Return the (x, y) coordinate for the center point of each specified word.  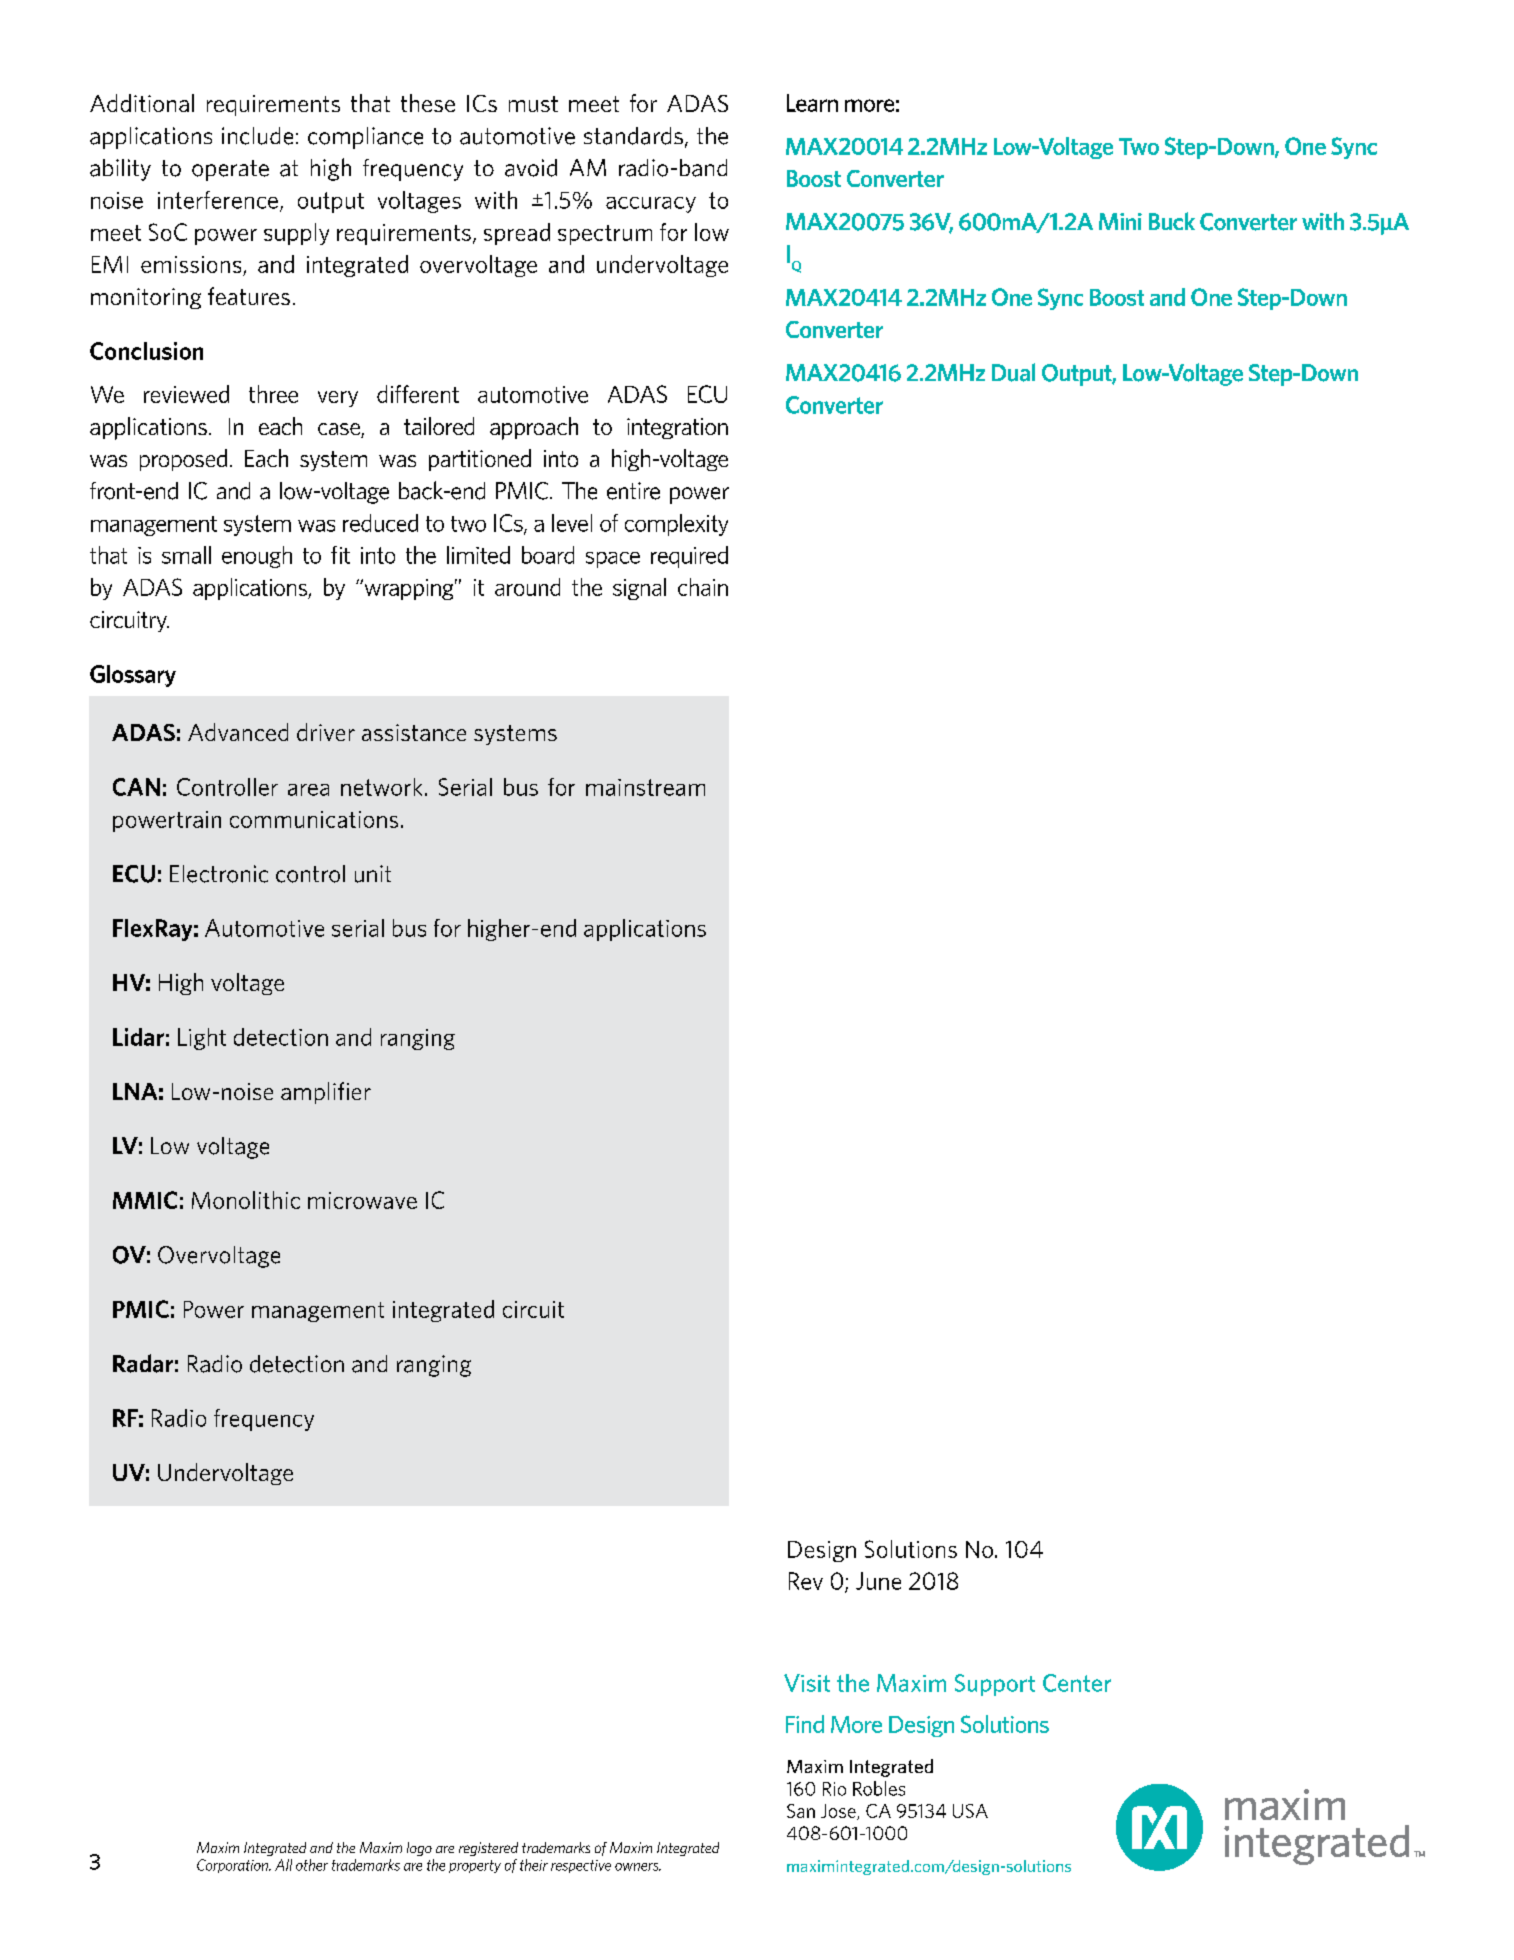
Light (202, 1039)
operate (230, 170)
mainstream (645, 787)
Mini (1120, 221)
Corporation (234, 1866)
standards (633, 136)
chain (703, 587)
